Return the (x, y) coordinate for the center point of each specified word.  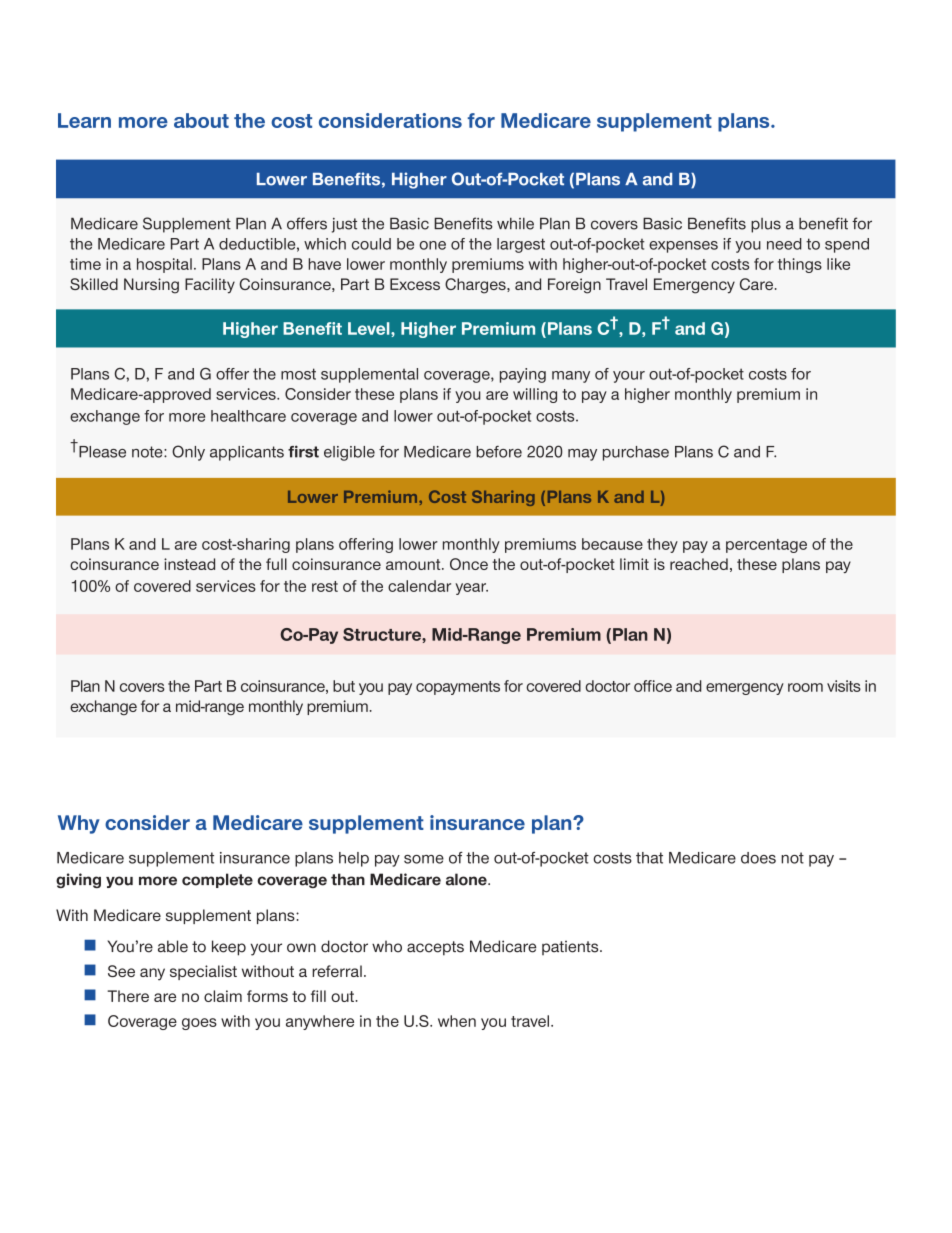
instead (189, 564)
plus (766, 225)
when (457, 1021)
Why (79, 824)
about (201, 120)
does (758, 858)
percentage (766, 546)
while (515, 224)
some (424, 859)
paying (523, 375)
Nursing (151, 286)
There (128, 996)
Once (469, 564)
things (800, 265)
